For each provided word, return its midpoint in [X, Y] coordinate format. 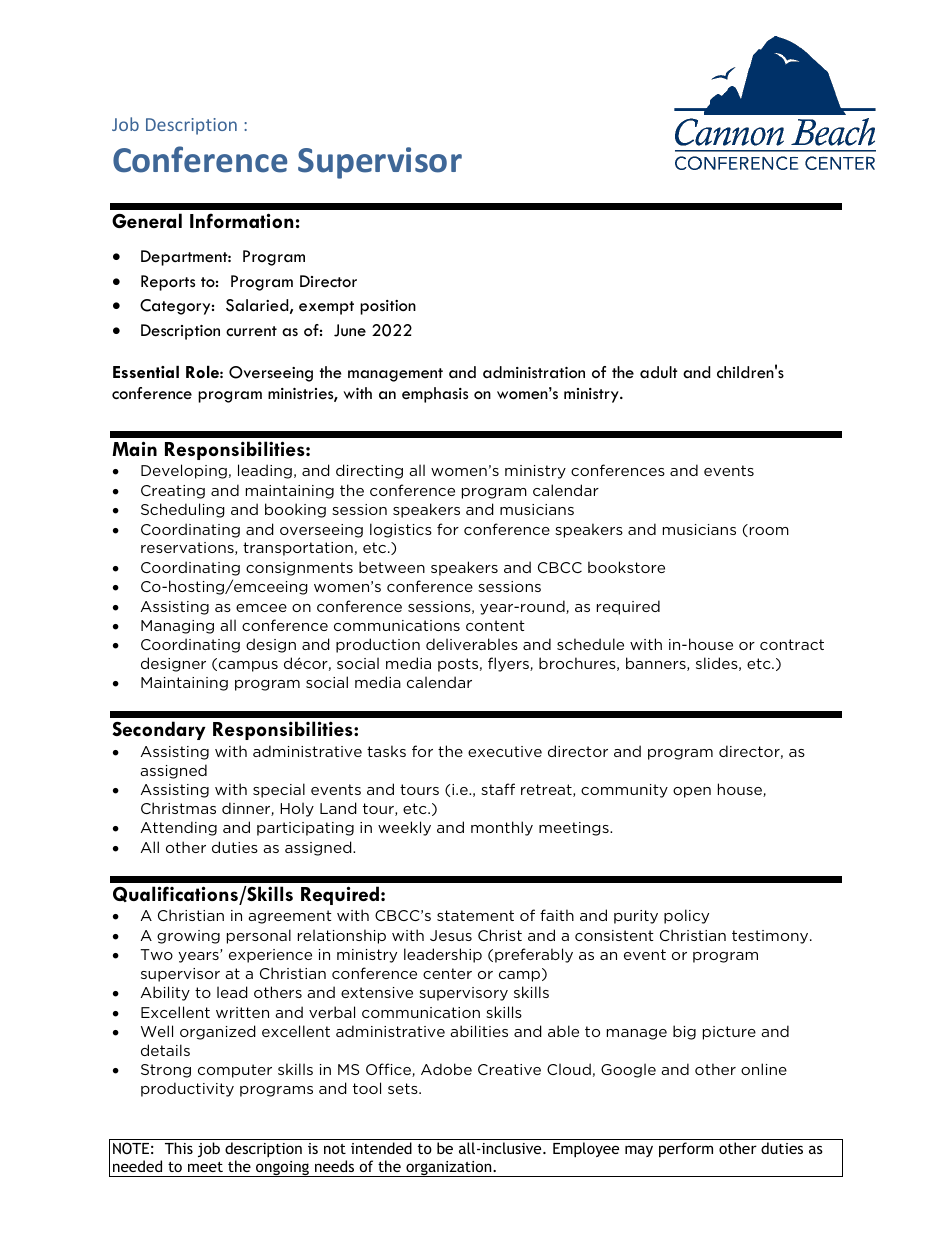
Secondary [159, 730]
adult [659, 372]
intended [381, 1148]
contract [792, 644]
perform [686, 1149]
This [179, 1148]
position [388, 307]
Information [241, 220]
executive [505, 751]
